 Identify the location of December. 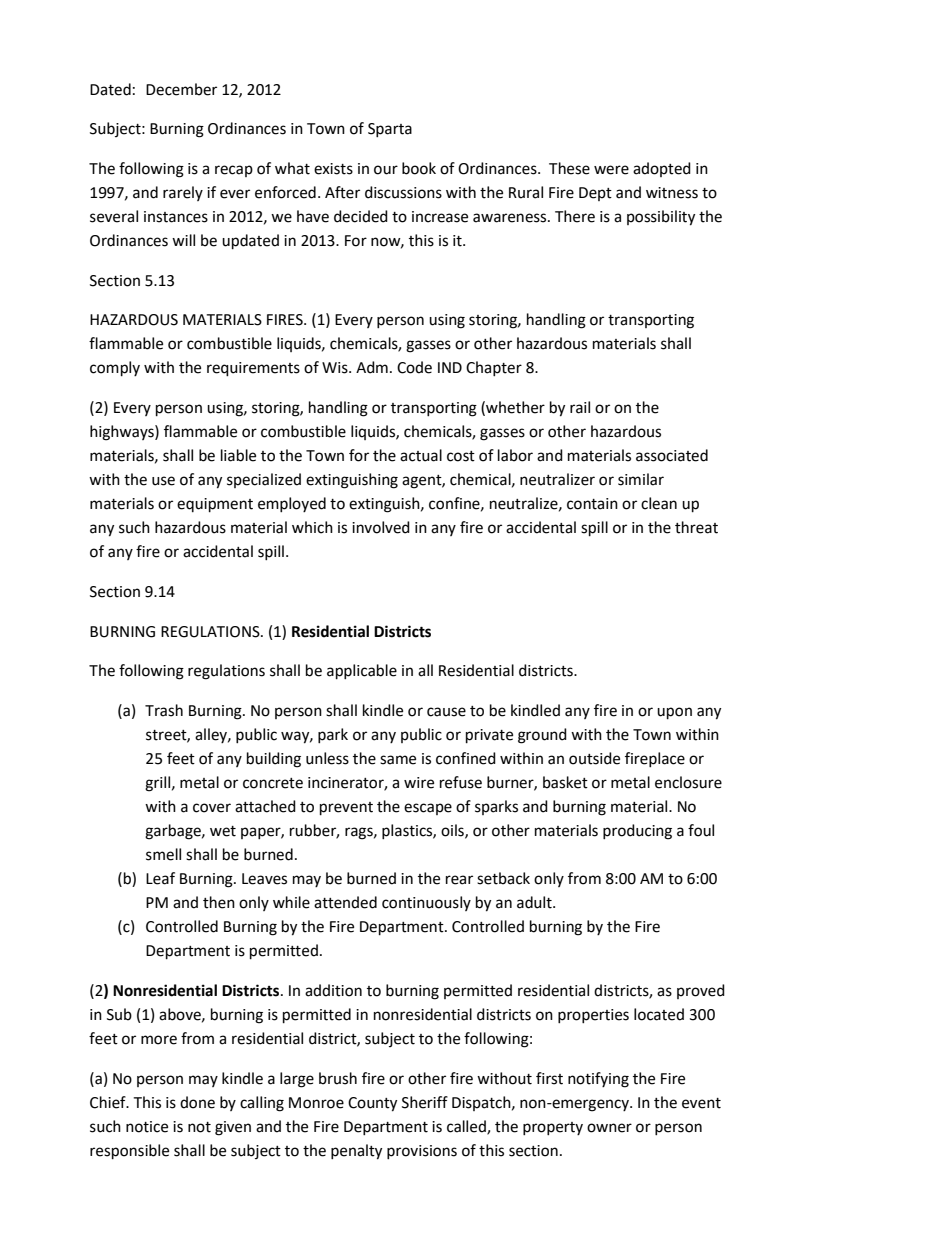
(181, 89).
